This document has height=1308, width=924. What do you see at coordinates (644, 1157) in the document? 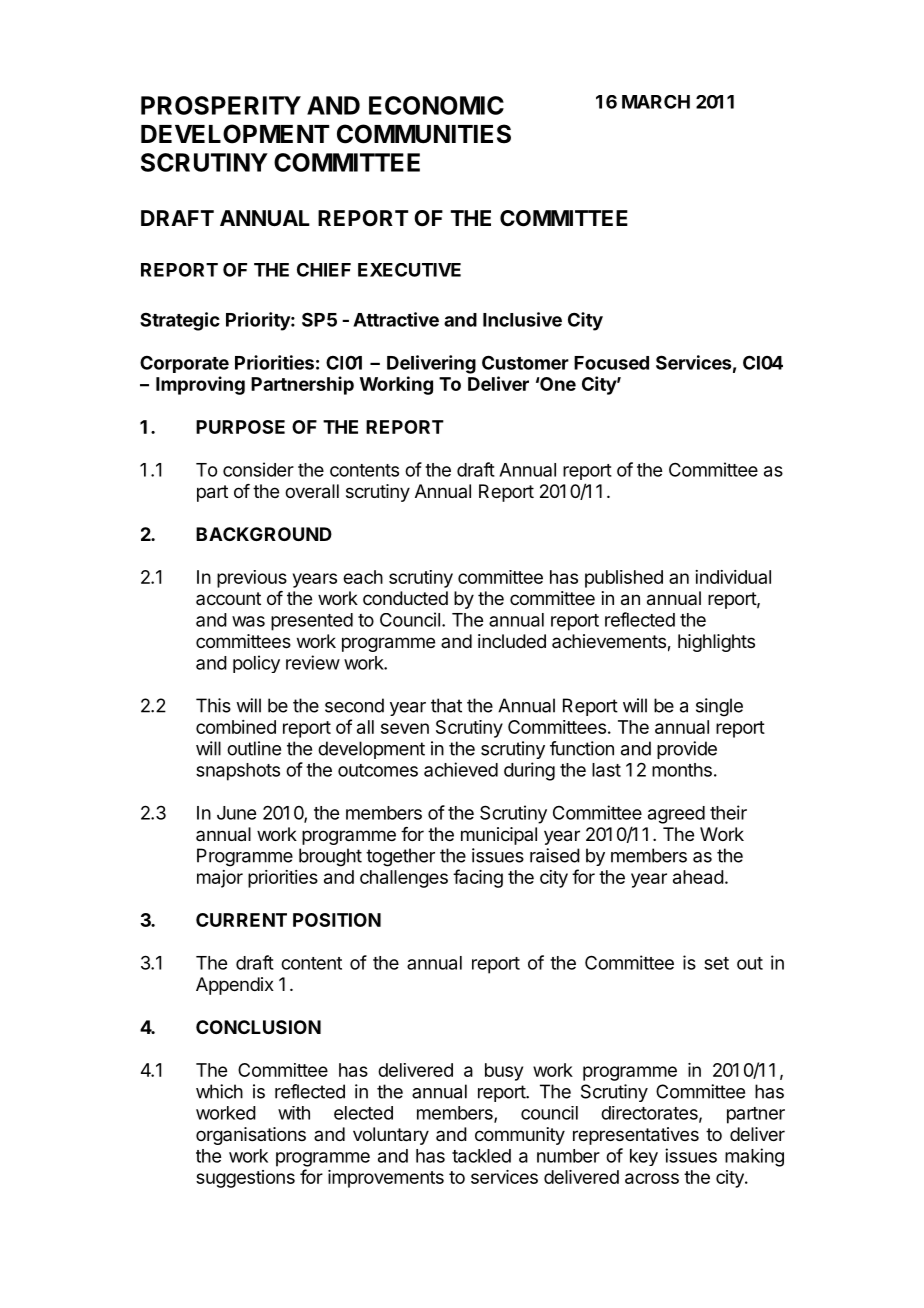
I see `key` at bounding box center [644, 1157].
